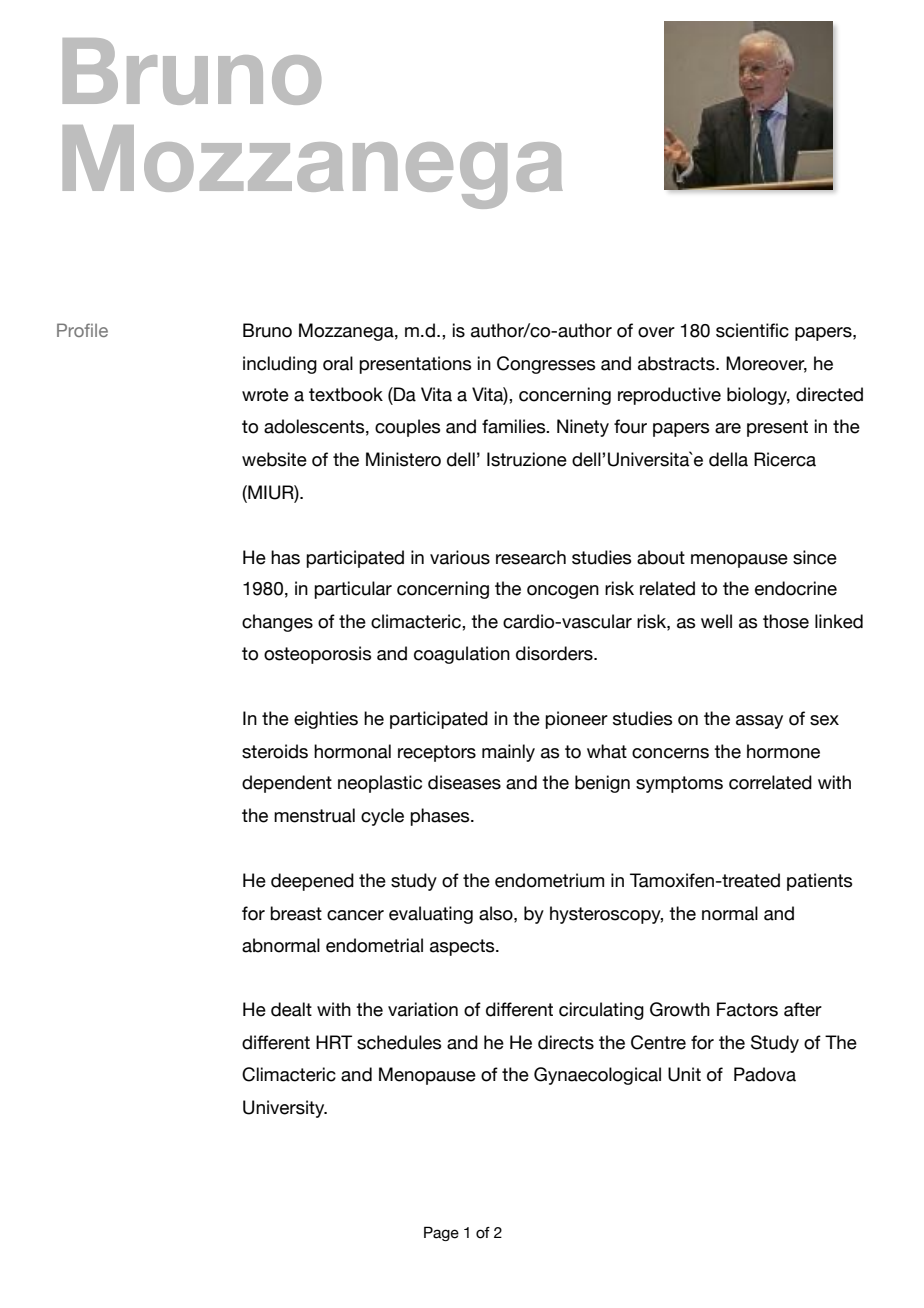 This page has height=1308, width=924. I want to click on Page, so click(441, 1233).
